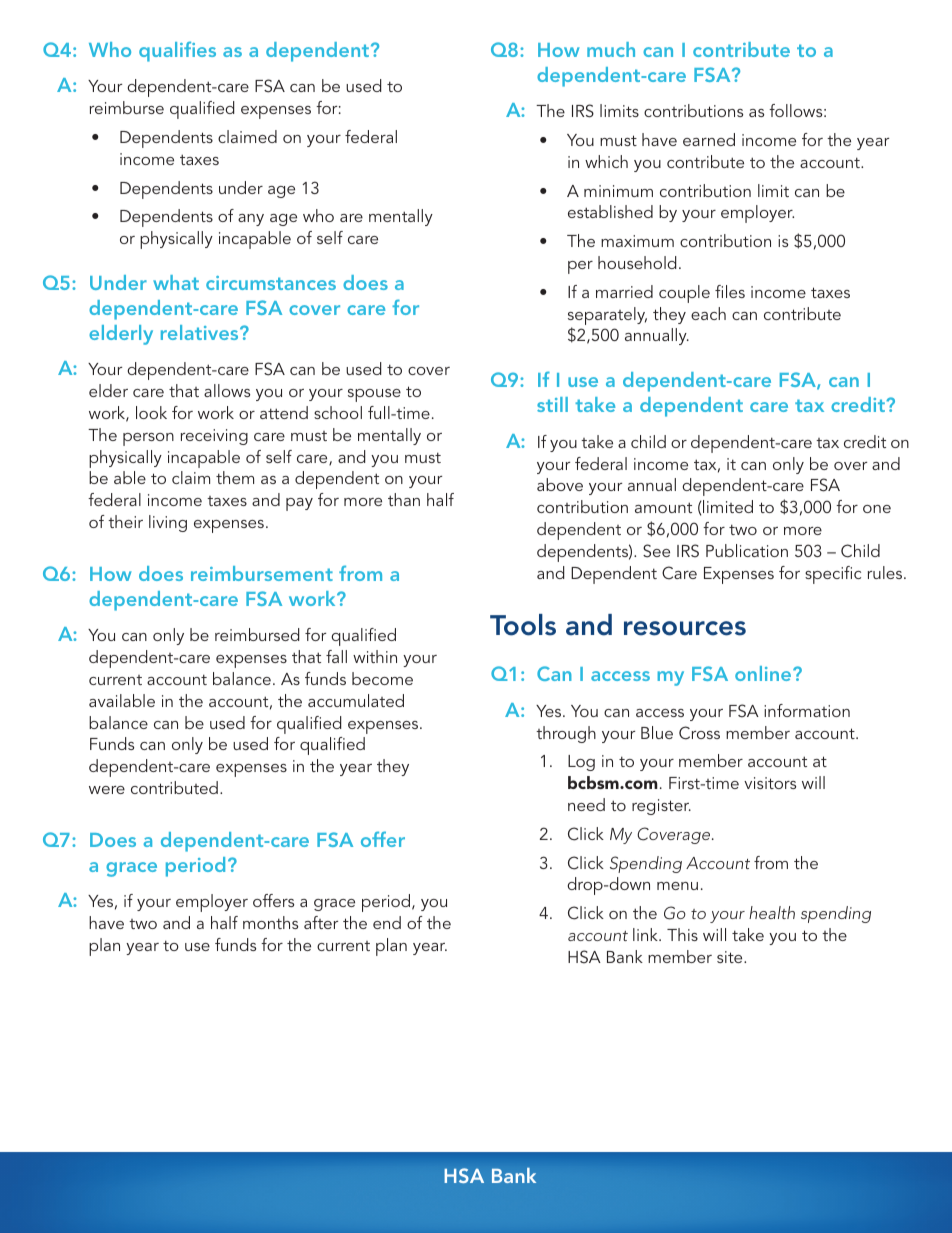  What do you see at coordinates (177, 51) in the image?
I see `qualifies` at bounding box center [177, 51].
